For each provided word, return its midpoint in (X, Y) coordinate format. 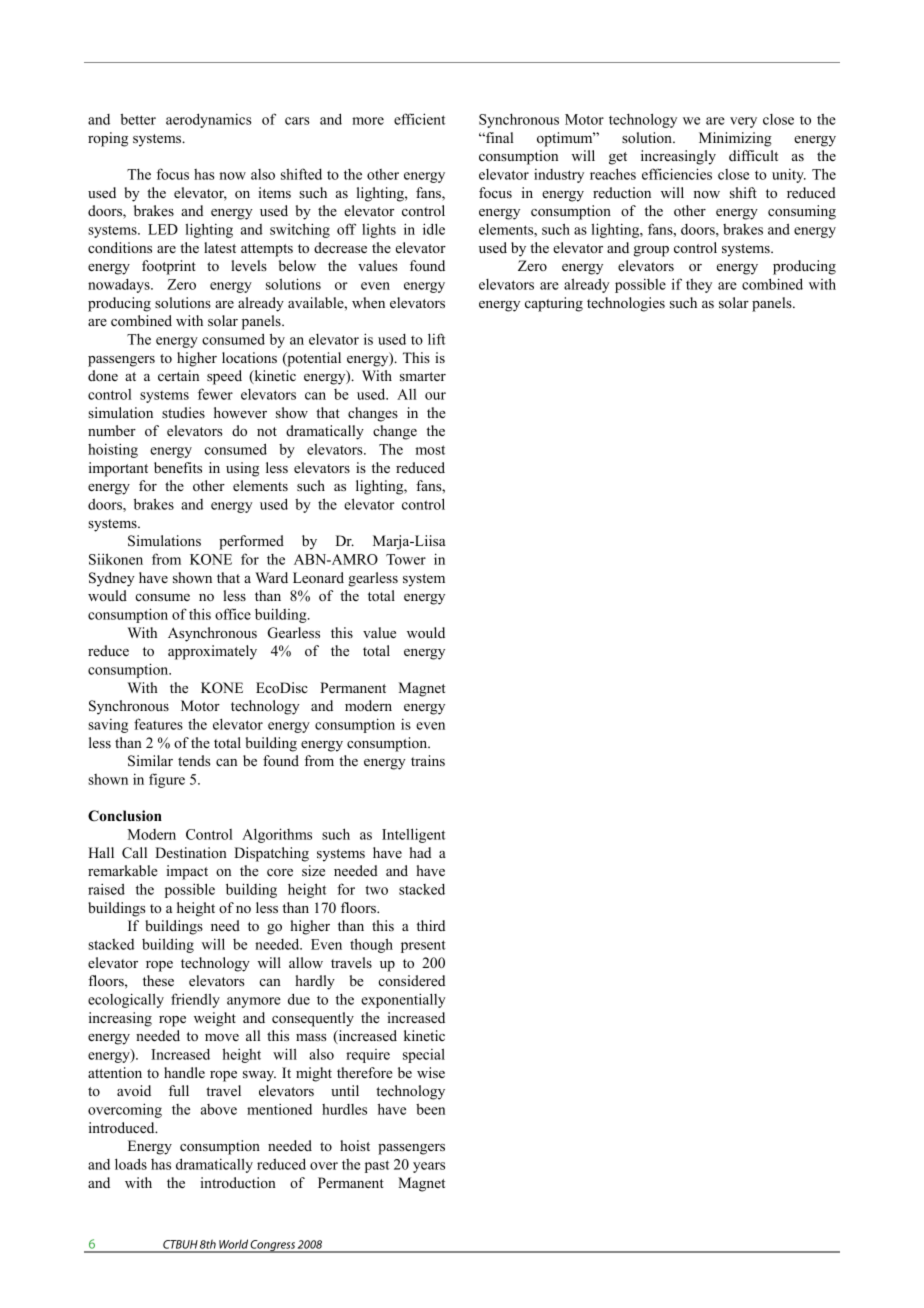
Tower (406, 559)
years (429, 1167)
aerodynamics (209, 120)
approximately (212, 652)
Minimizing (735, 139)
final (498, 137)
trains (428, 760)
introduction (238, 1182)
